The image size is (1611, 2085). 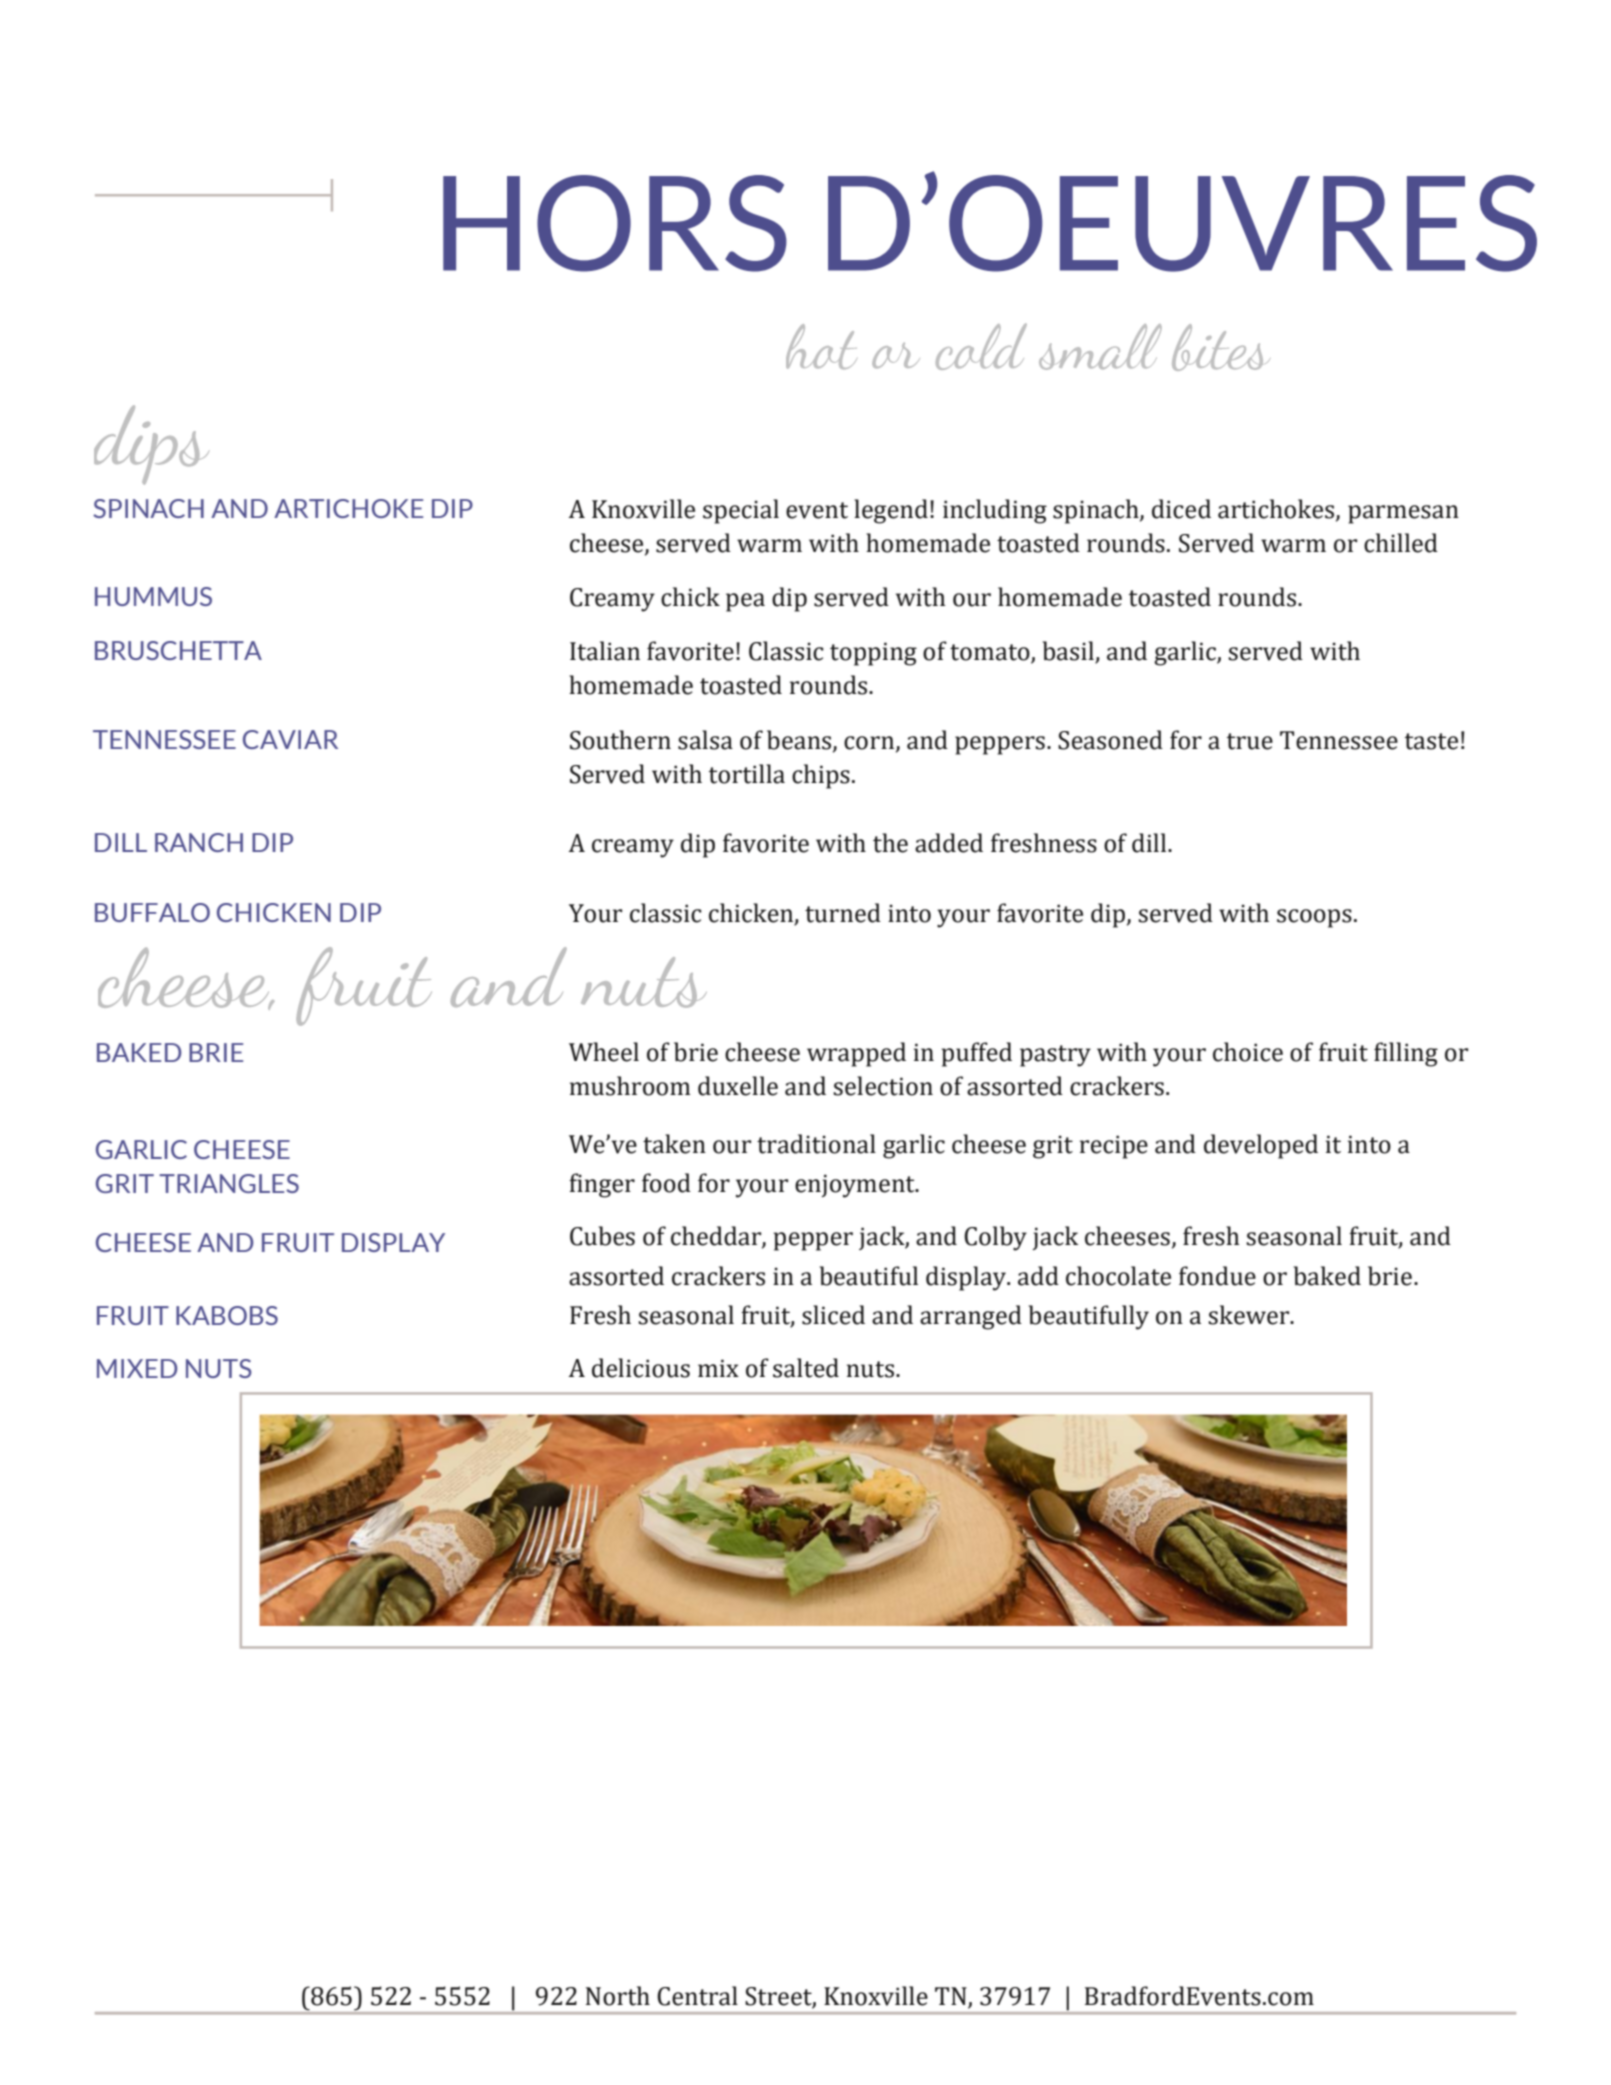 I want to click on North, so click(x=618, y=1996).
